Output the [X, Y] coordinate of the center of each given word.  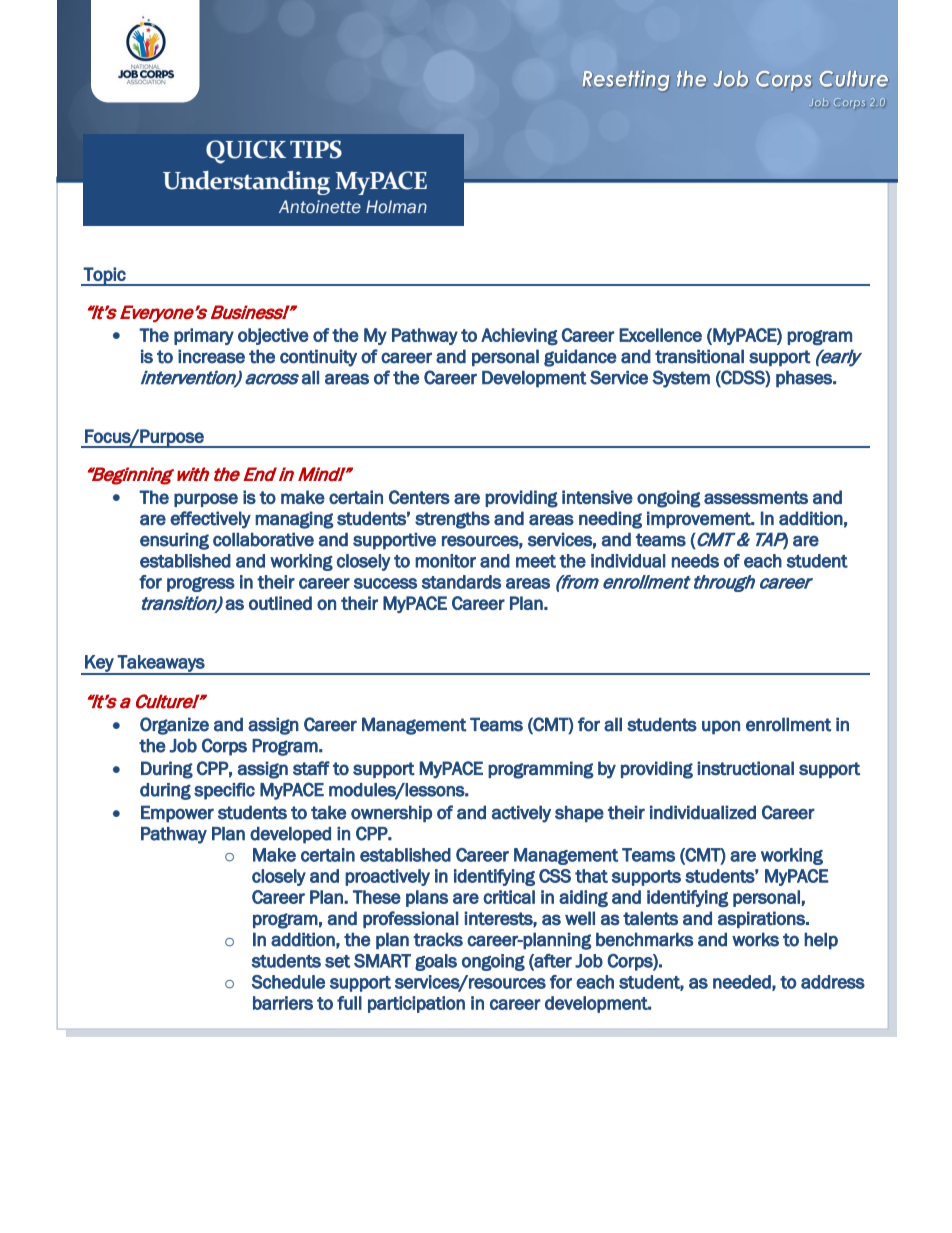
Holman [396, 207]
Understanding [246, 183]
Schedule [288, 982]
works [755, 939]
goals [436, 962]
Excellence [660, 335]
